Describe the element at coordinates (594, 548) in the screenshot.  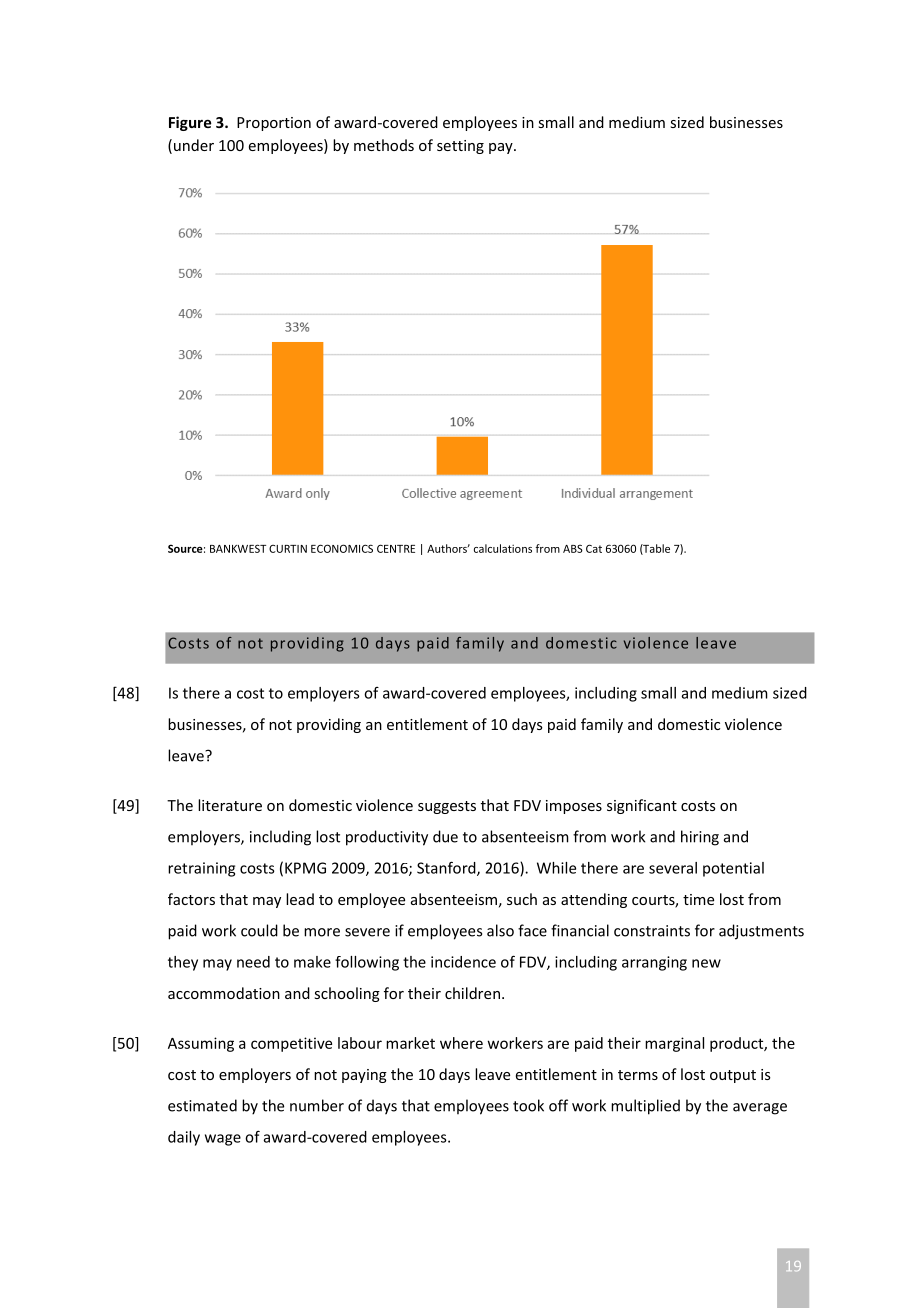
I see `Cat` at that location.
